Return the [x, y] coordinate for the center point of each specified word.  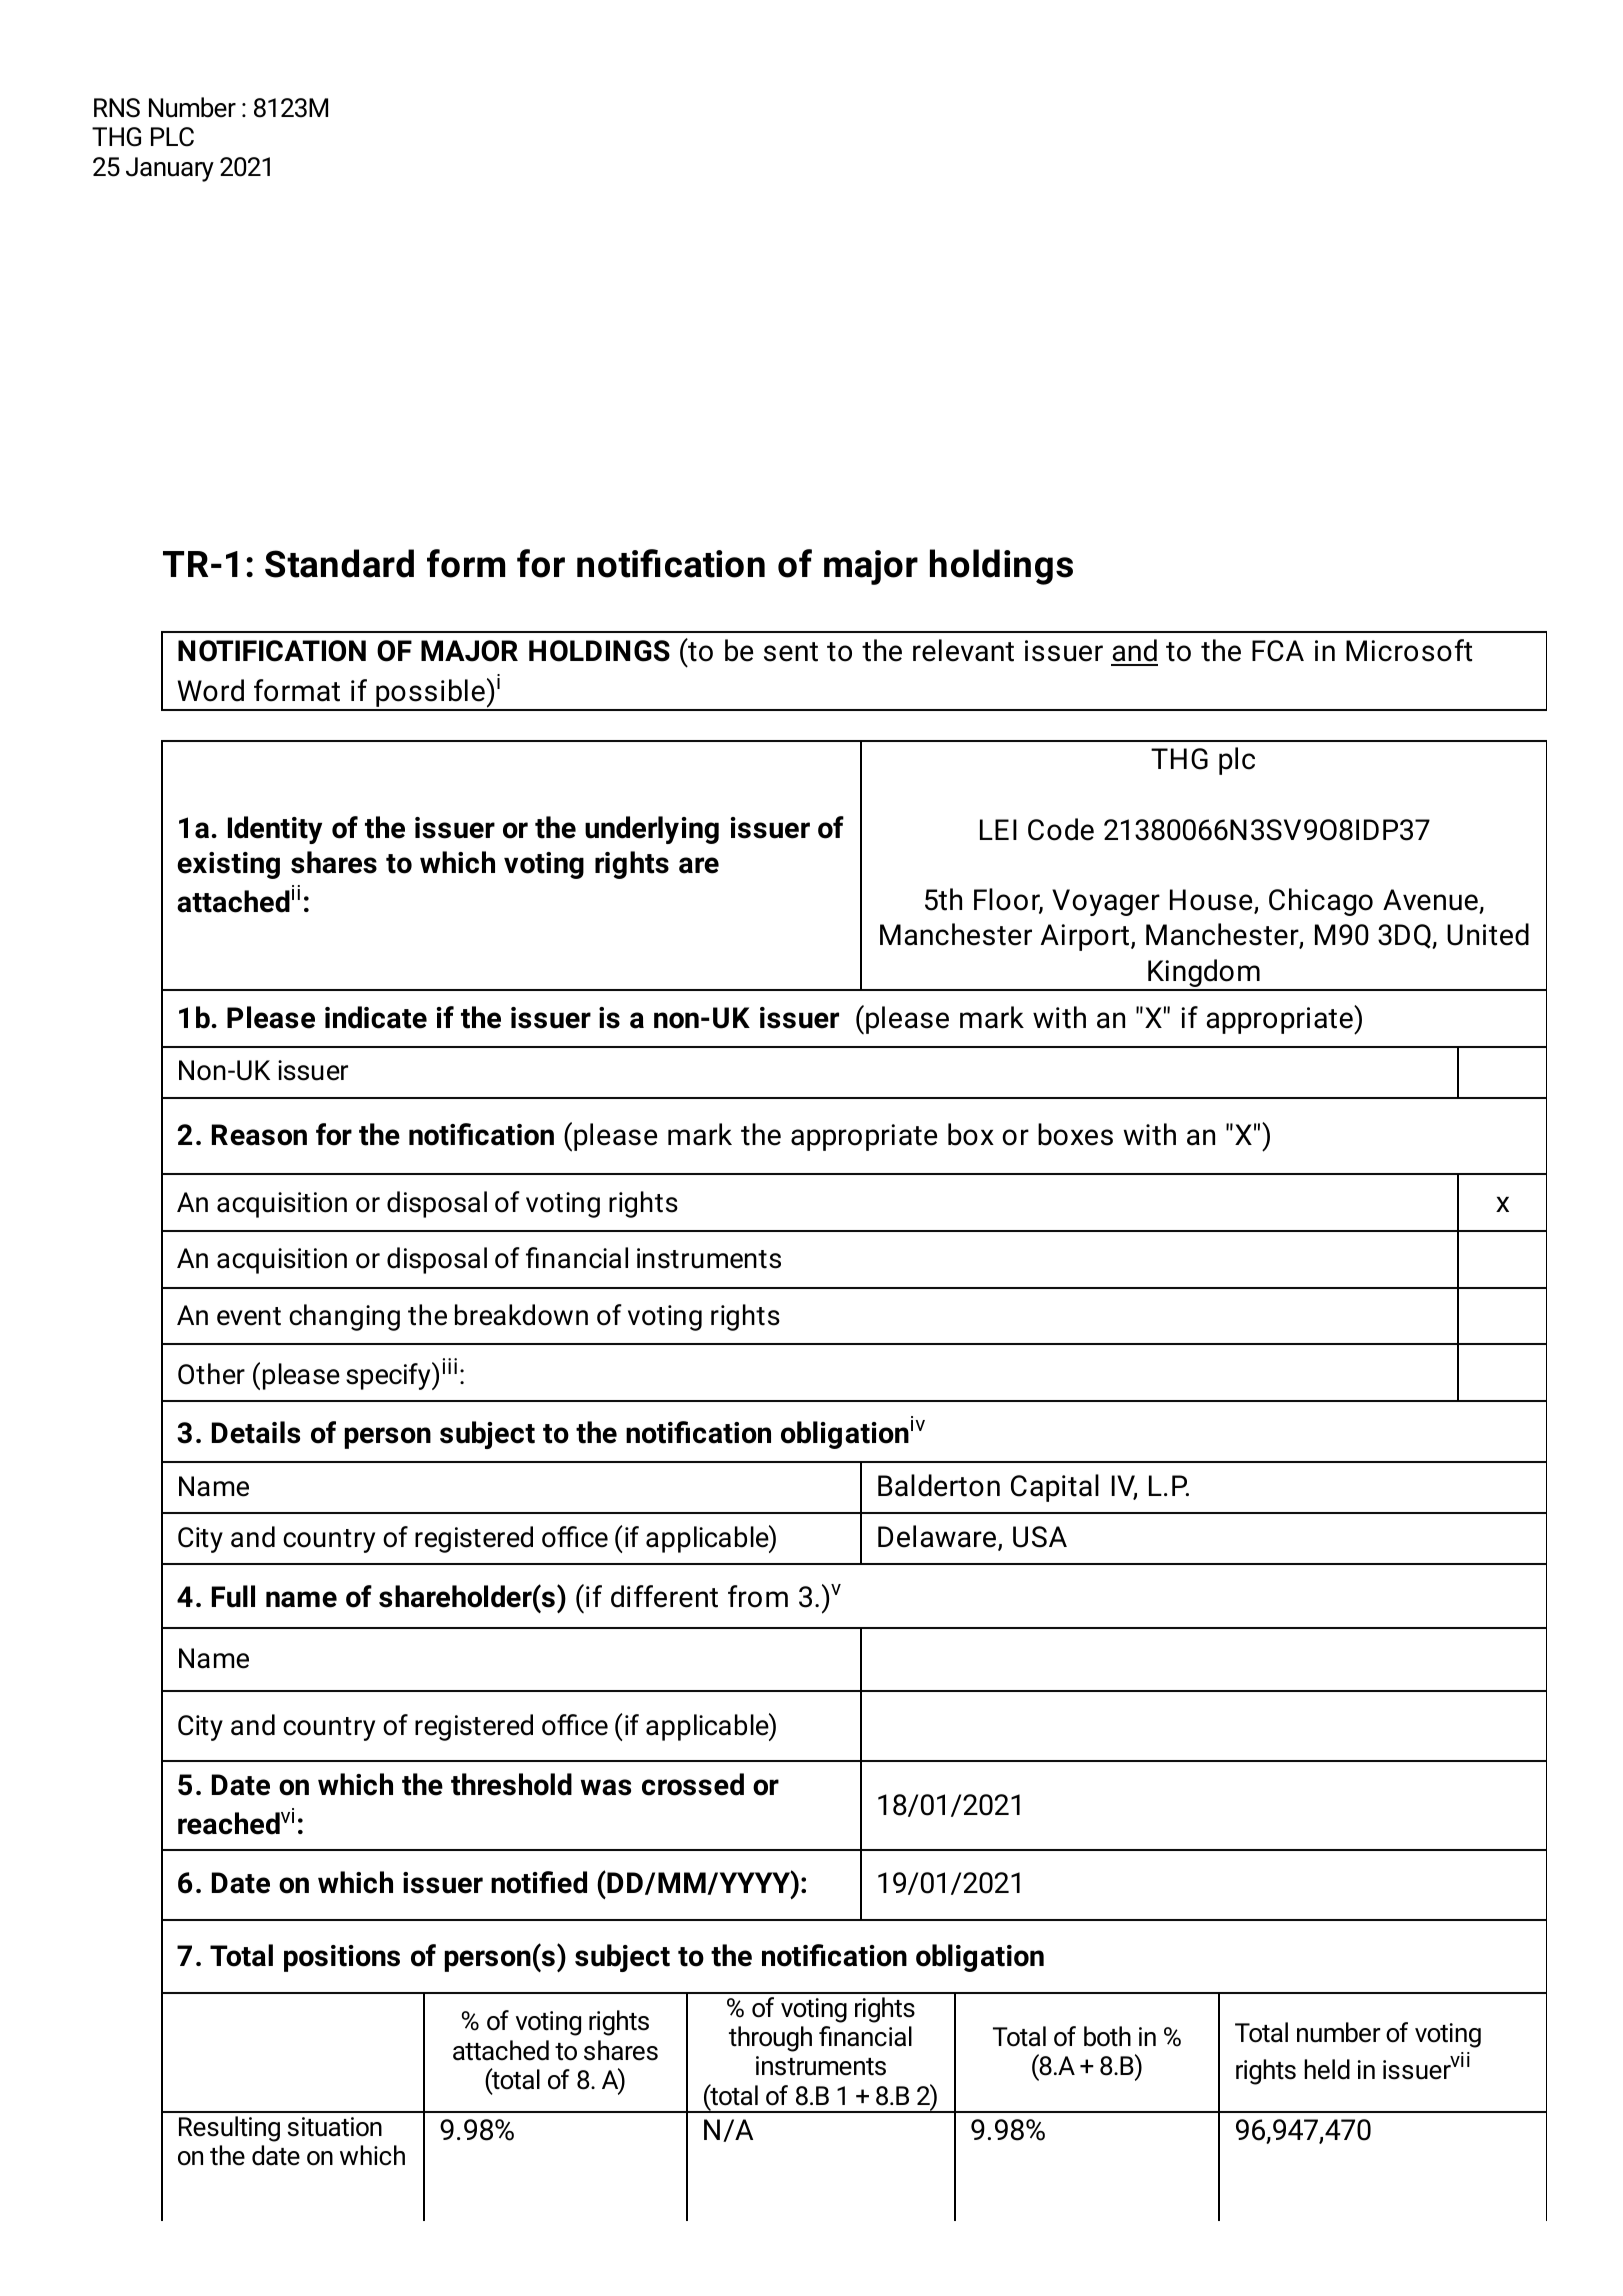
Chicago [1321, 902]
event [249, 1316]
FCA [1278, 651]
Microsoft [1409, 650]
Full [233, 1596]
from [758, 1596]
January [170, 169]
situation [335, 2127]
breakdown [521, 1315]
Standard [339, 563]
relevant [963, 650]
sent [791, 652]
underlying [652, 830]
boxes [1075, 1134]
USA [1040, 1537]
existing [228, 865]
